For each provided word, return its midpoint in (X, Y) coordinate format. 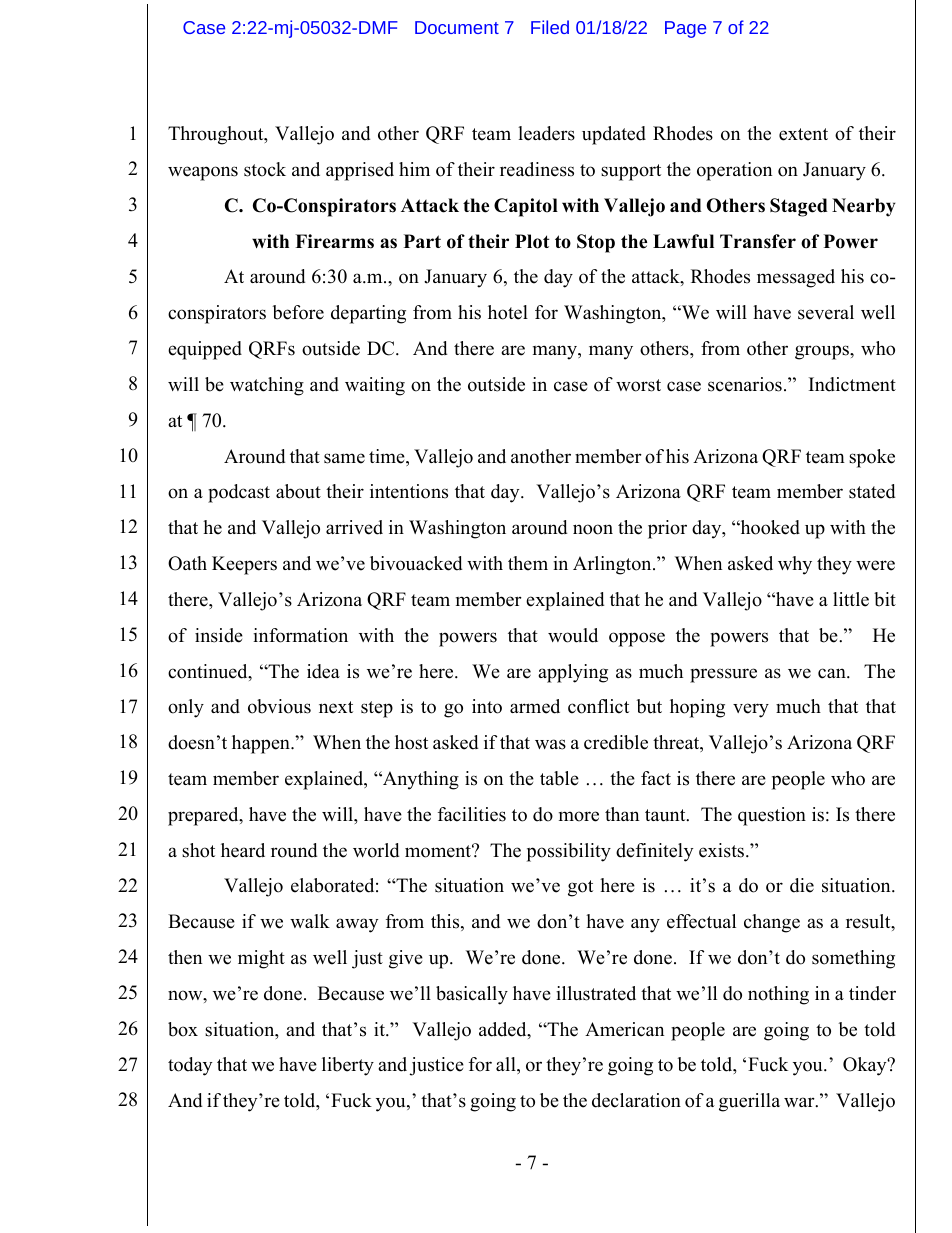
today (190, 1066)
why (795, 565)
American (624, 1029)
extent (803, 134)
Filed (550, 27)
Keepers (244, 565)
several (826, 312)
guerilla (749, 1102)
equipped (205, 350)
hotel (508, 312)
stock (265, 169)
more (579, 816)
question (772, 816)
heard (243, 850)
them (528, 563)
